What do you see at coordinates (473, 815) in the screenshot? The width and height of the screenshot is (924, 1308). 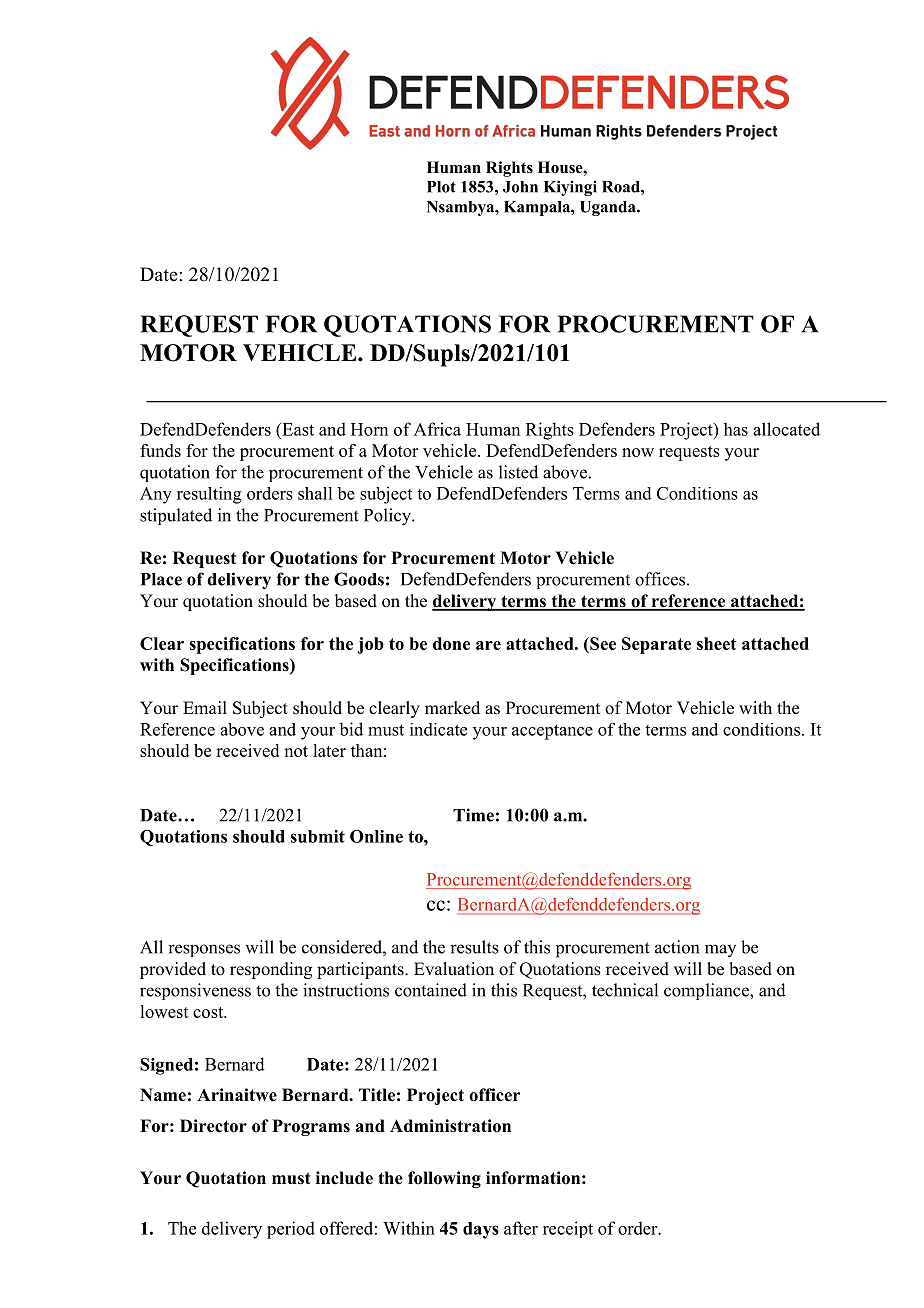 I see `Time` at bounding box center [473, 815].
